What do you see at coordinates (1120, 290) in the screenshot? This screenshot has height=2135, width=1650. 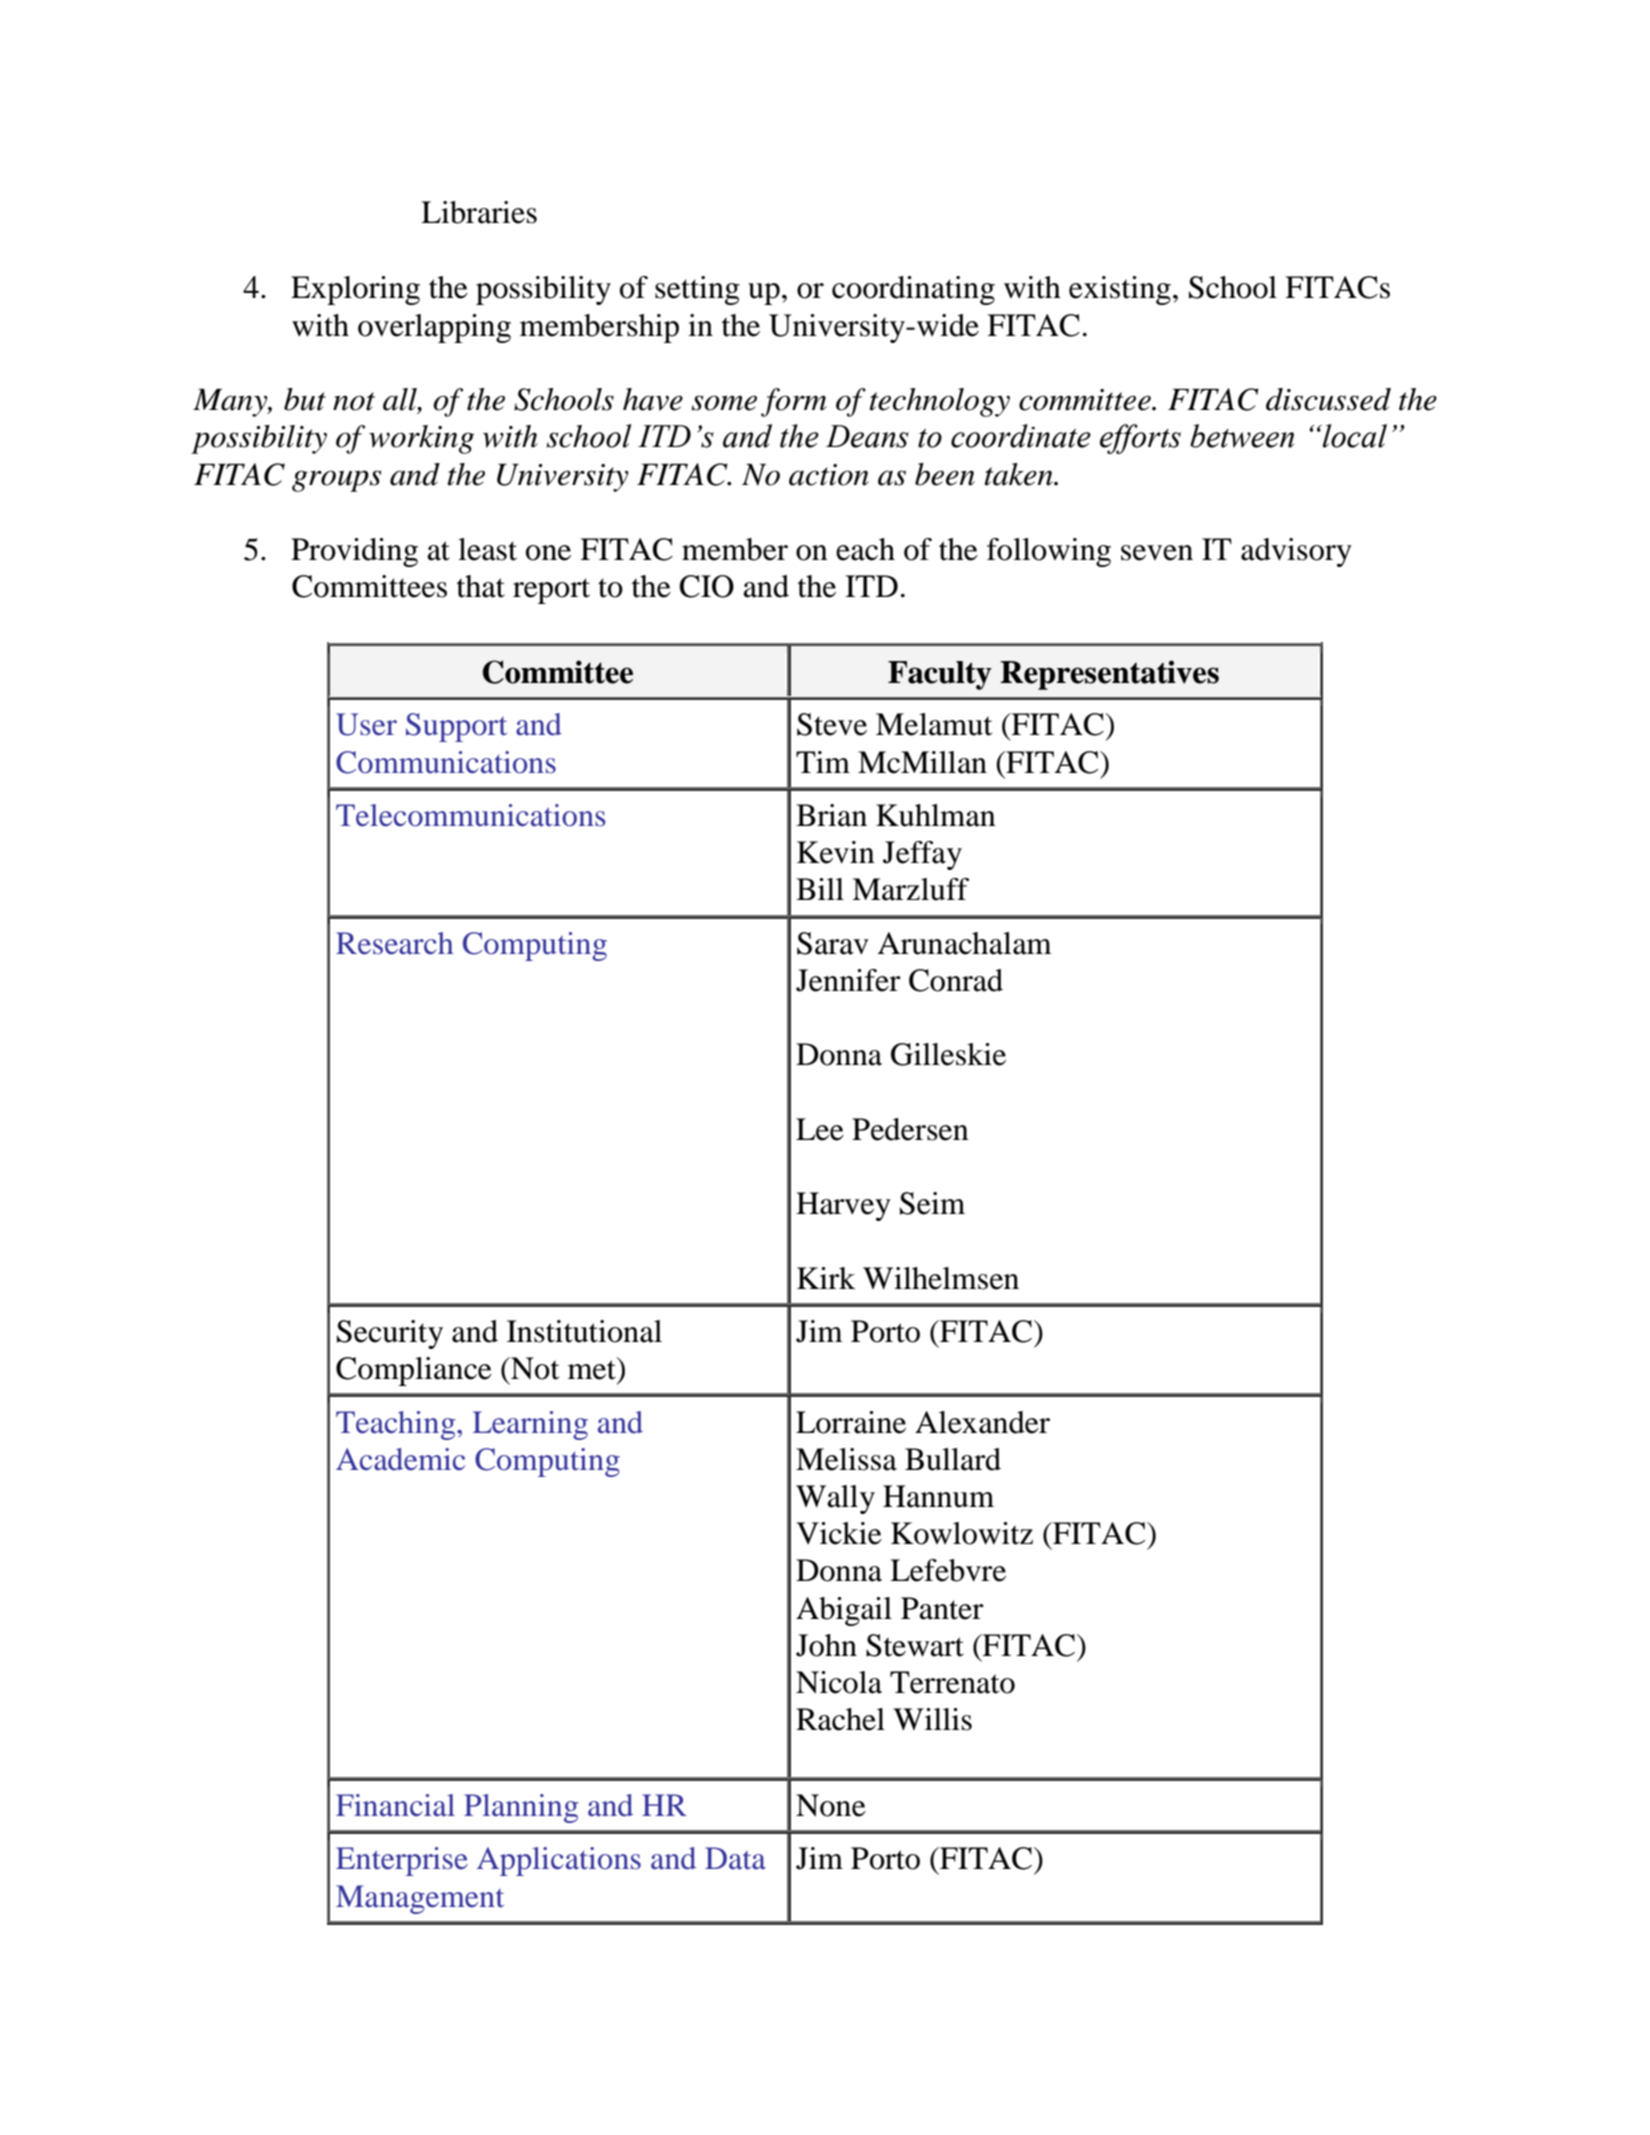 I see `existing` at bounding box center [1120, 290].
